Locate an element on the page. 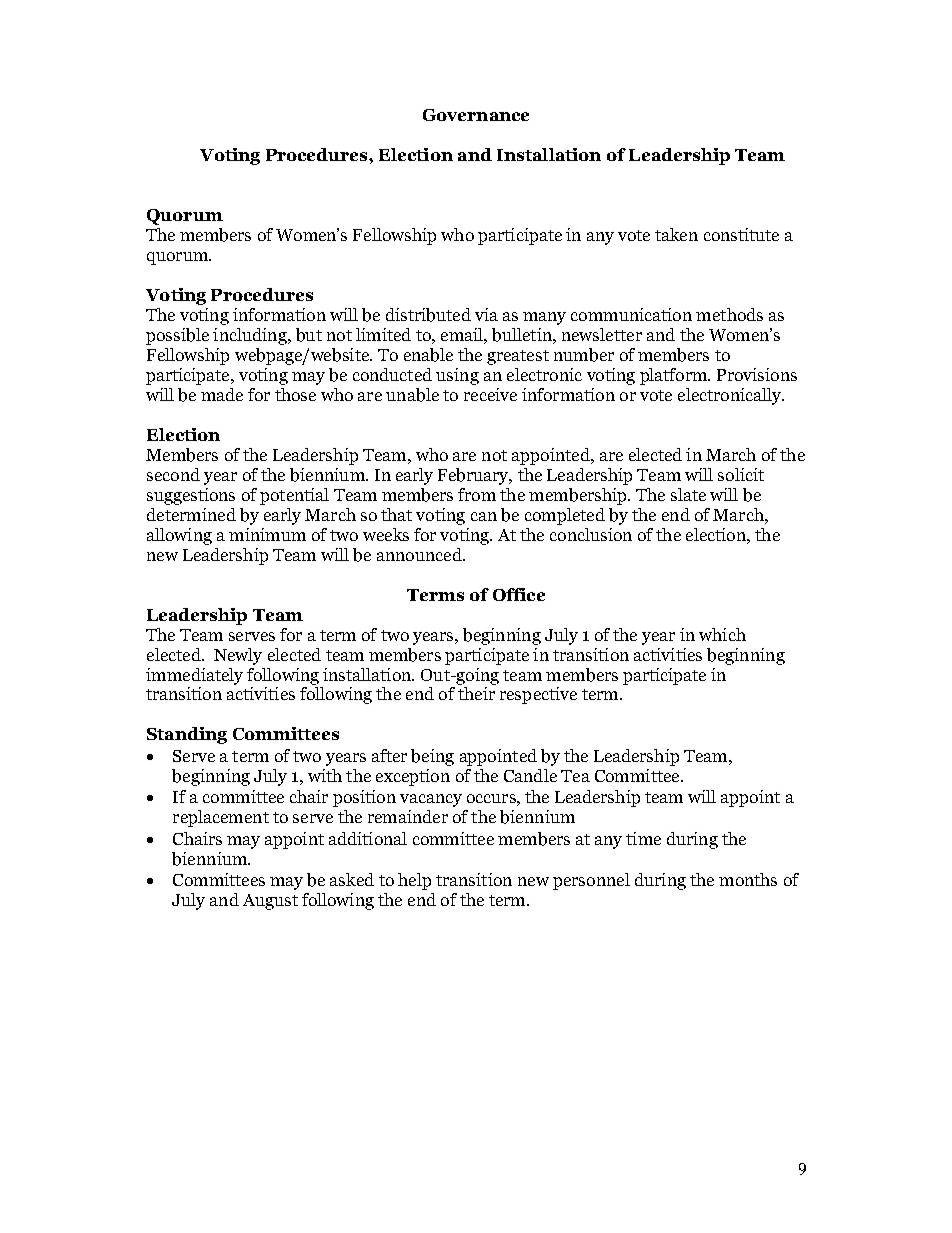  slate is located at coordinates (688, 494).
